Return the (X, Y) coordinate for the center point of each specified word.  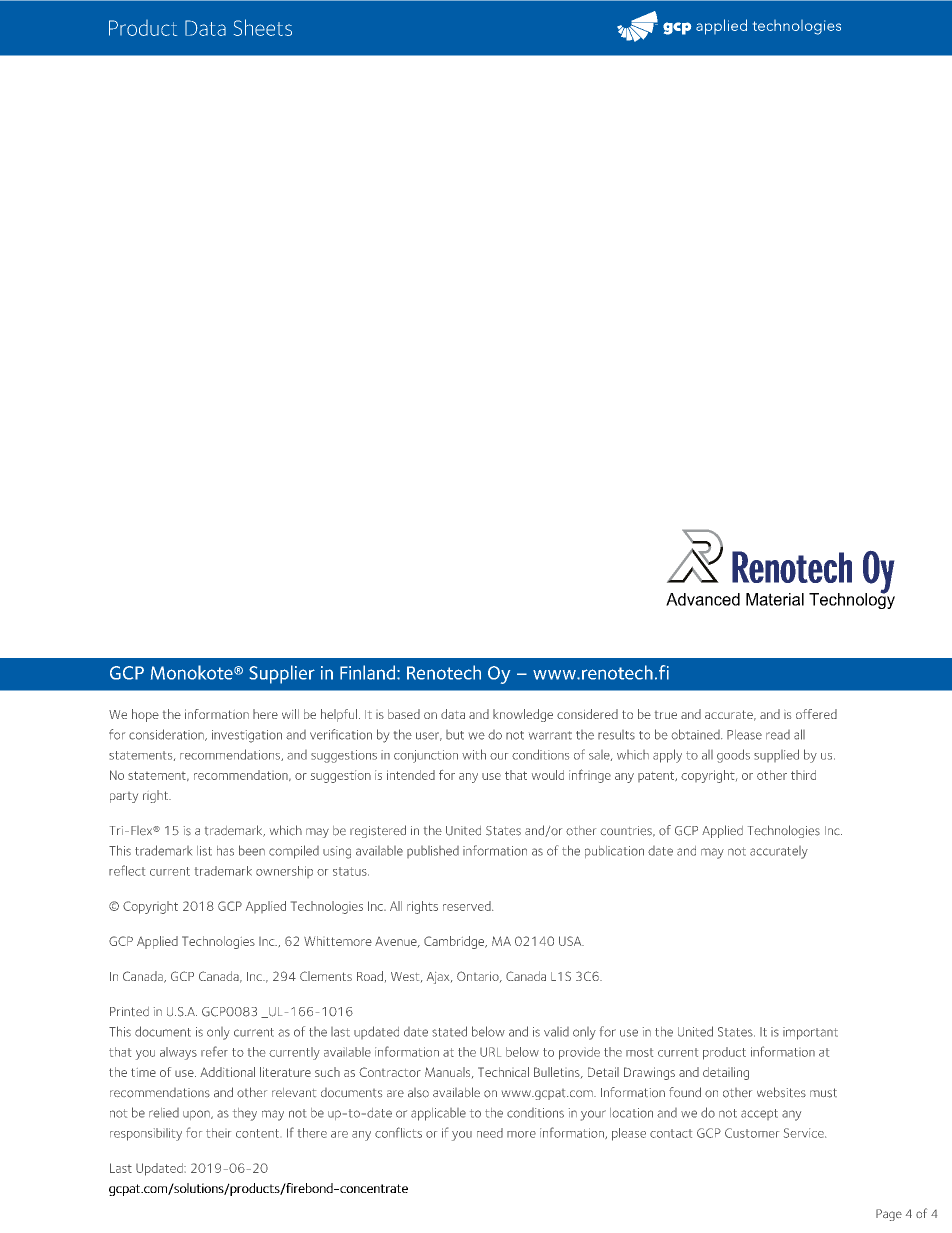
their (218, 1133)
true (666, 715)
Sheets (263, 27)
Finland (367, 672)
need (490, 1133)
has (225, 851)
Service (805, 1133)
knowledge (523, 715)
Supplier (282, 674)
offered (816, 714)
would (548, 775)
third (803, 775)
